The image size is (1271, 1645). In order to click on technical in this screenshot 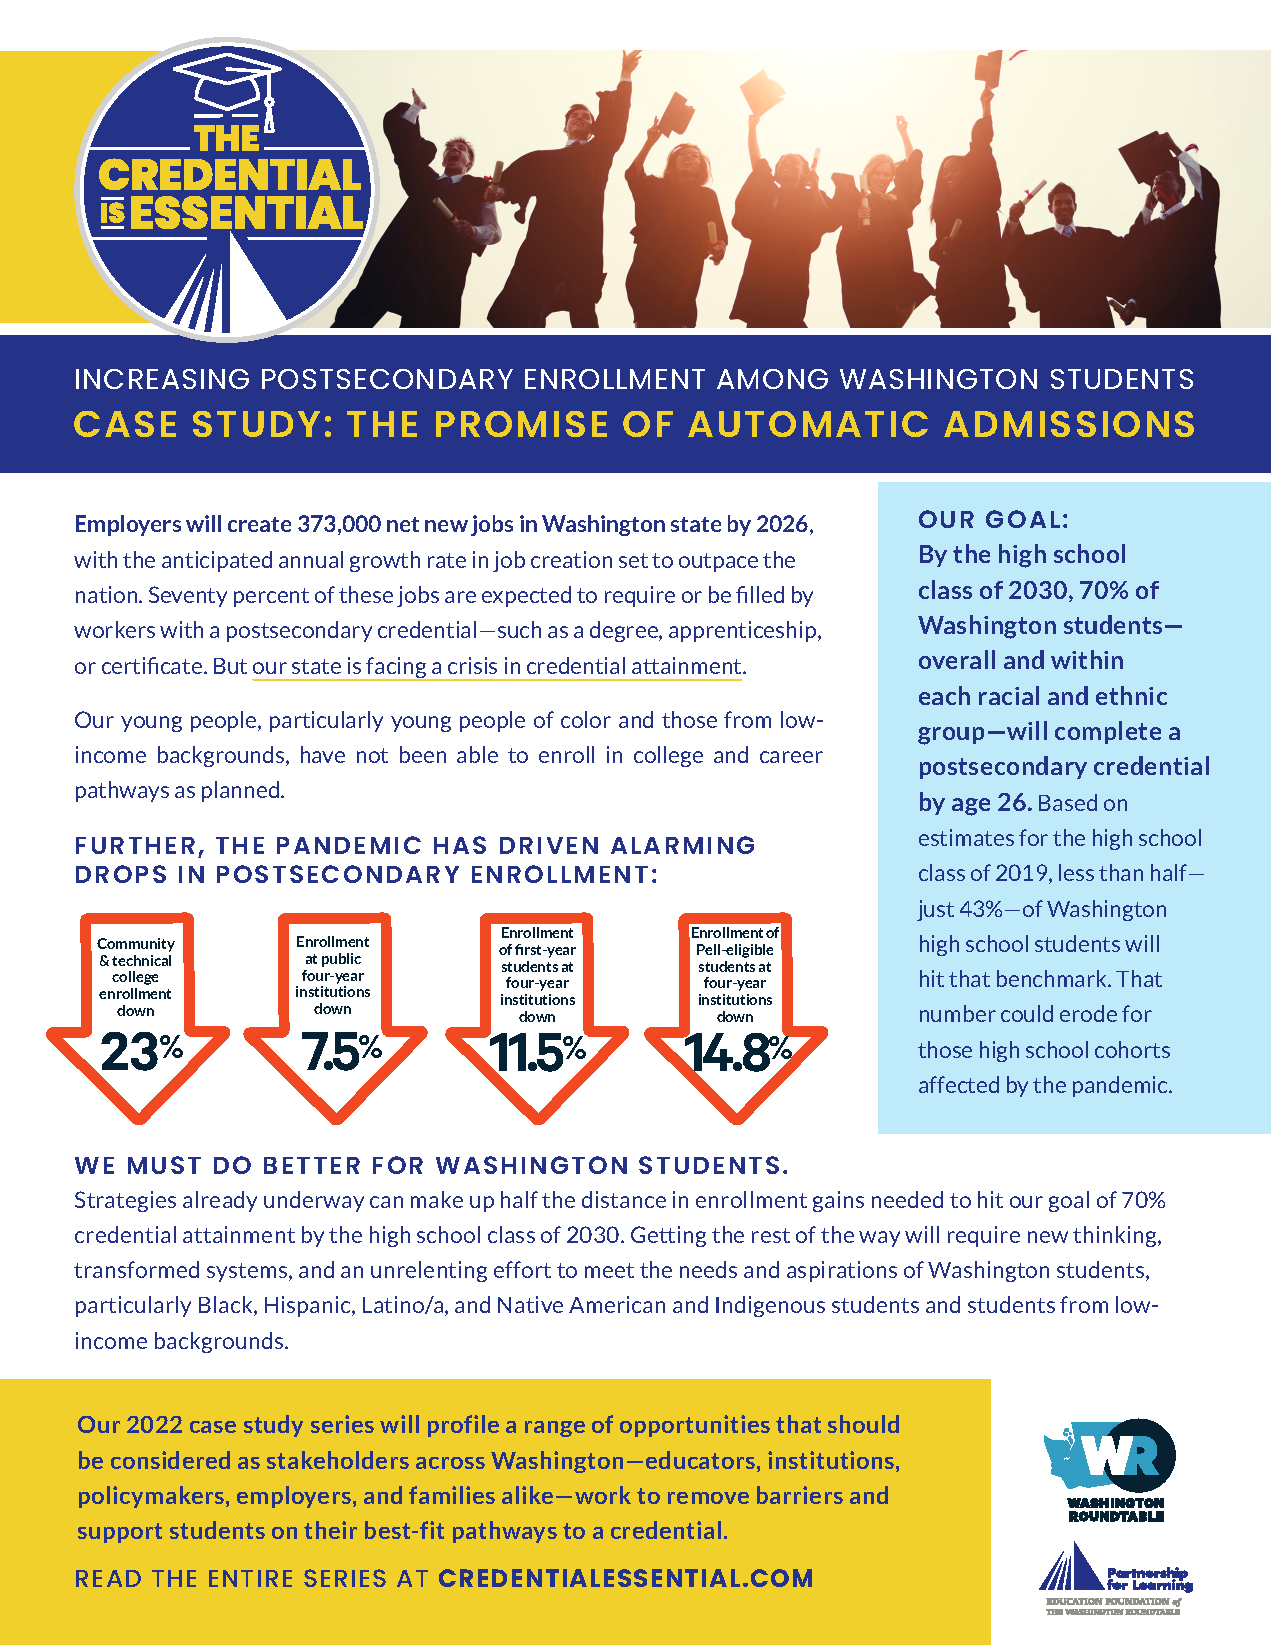, I will do `click(141, 960)`.
